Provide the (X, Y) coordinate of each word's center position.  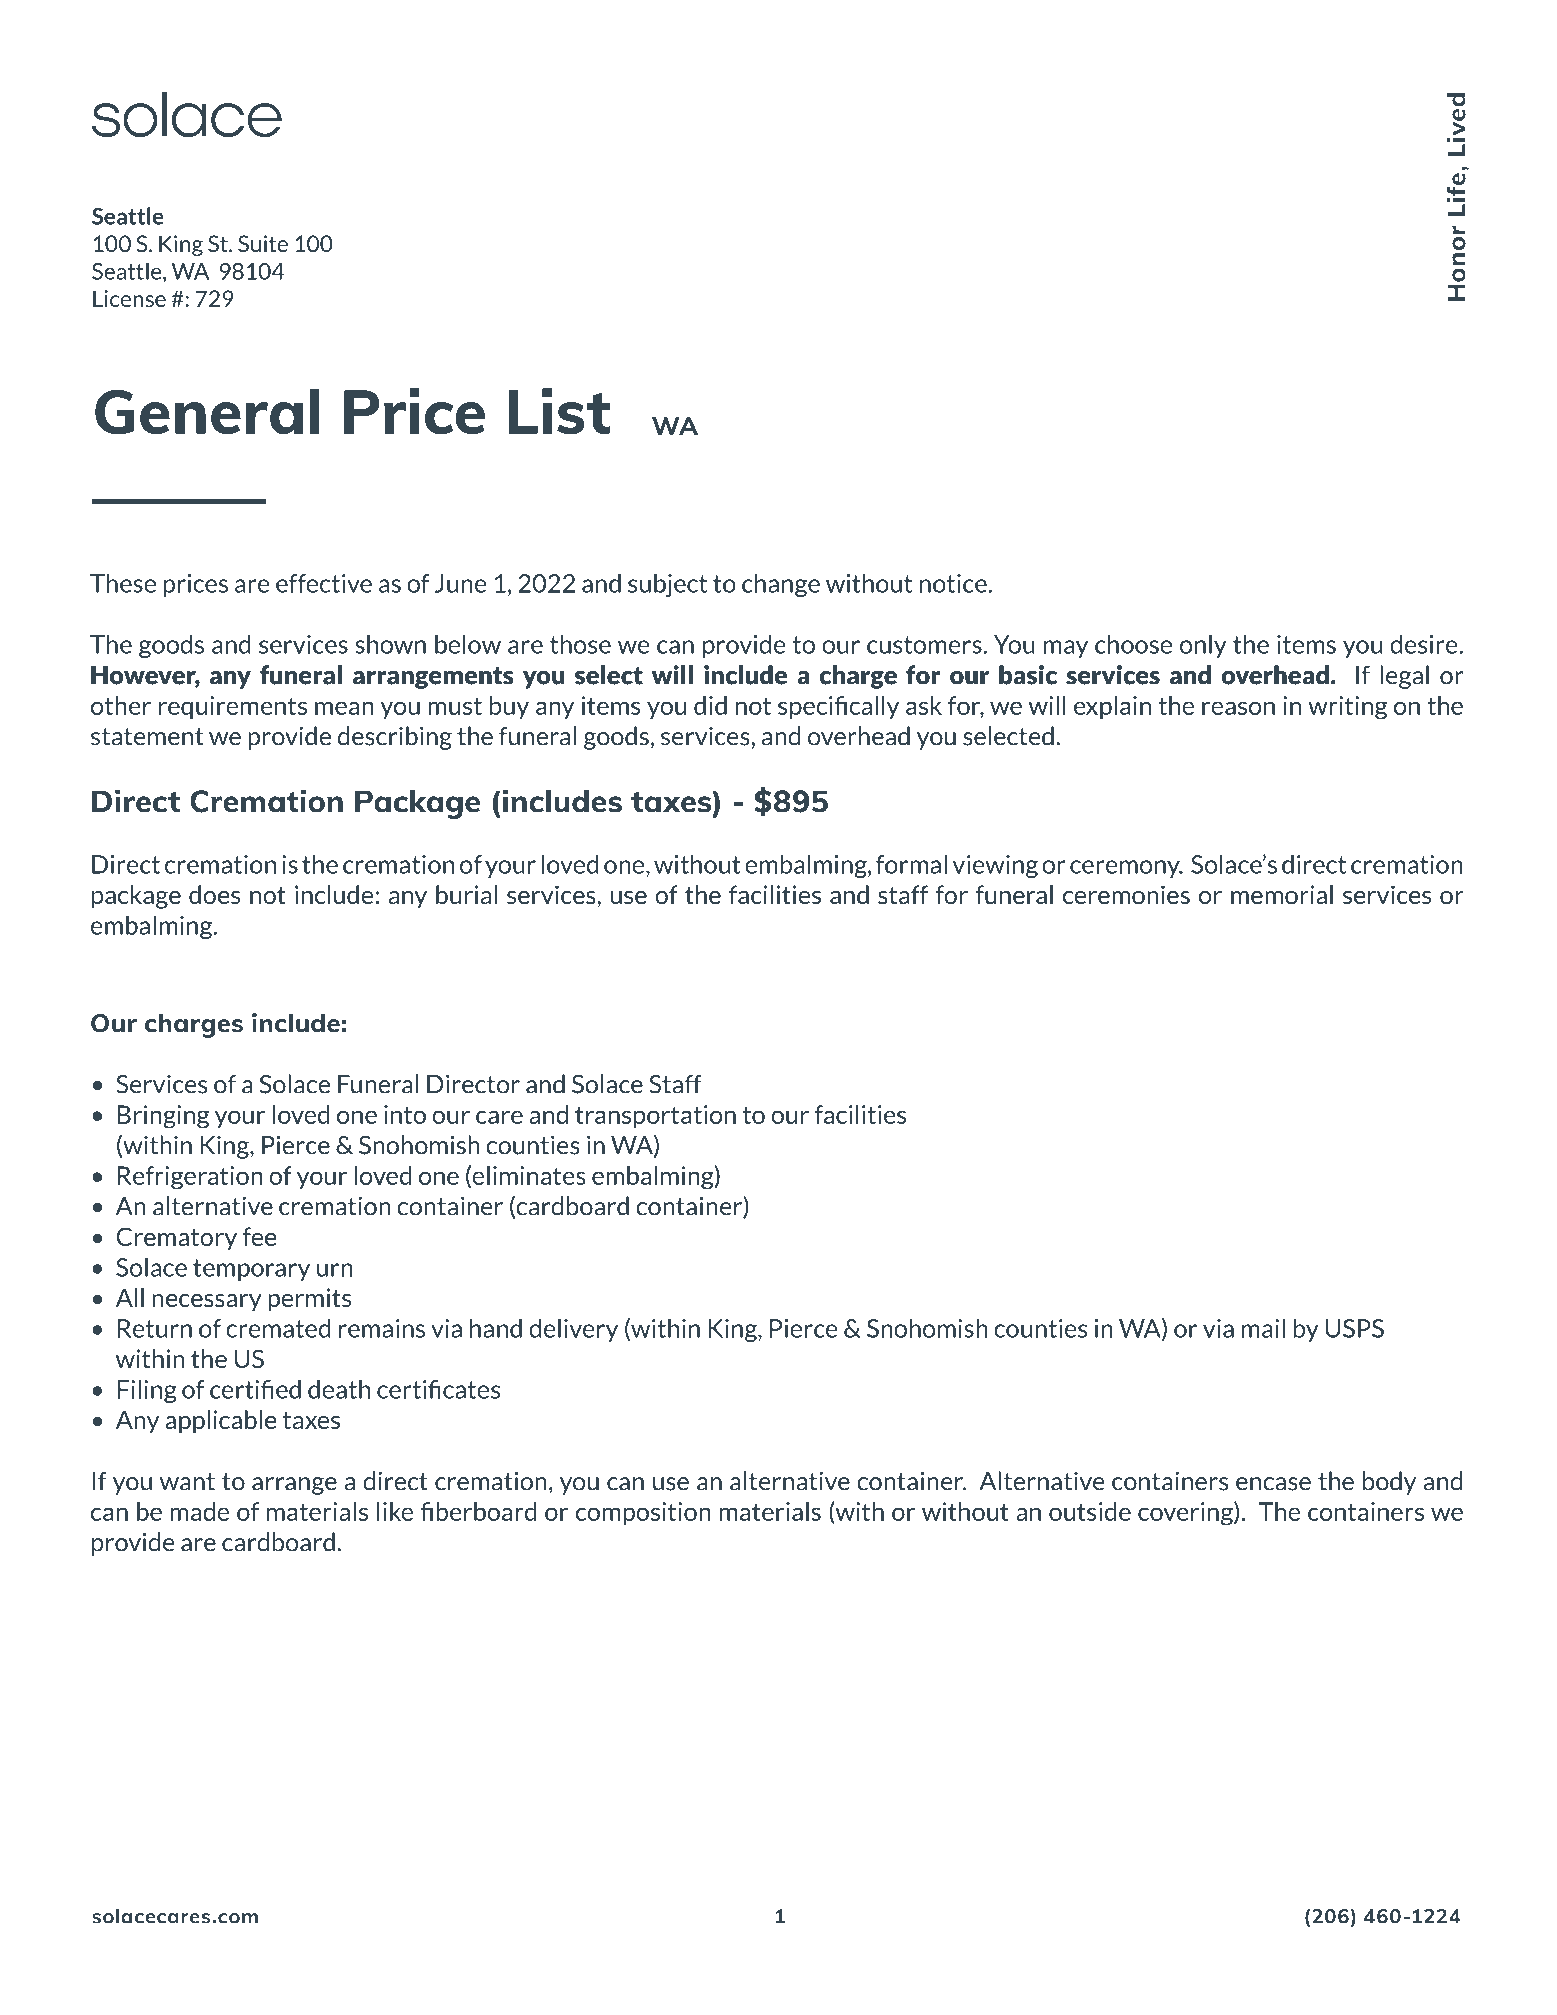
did (710, 705)
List (559, 411)
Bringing (163, 1117)
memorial (1282, 894)
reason (1238, 708)
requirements (233, 707)
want (187, 1482)
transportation (655, 1116)
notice (954, 583)
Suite (263, 243)
